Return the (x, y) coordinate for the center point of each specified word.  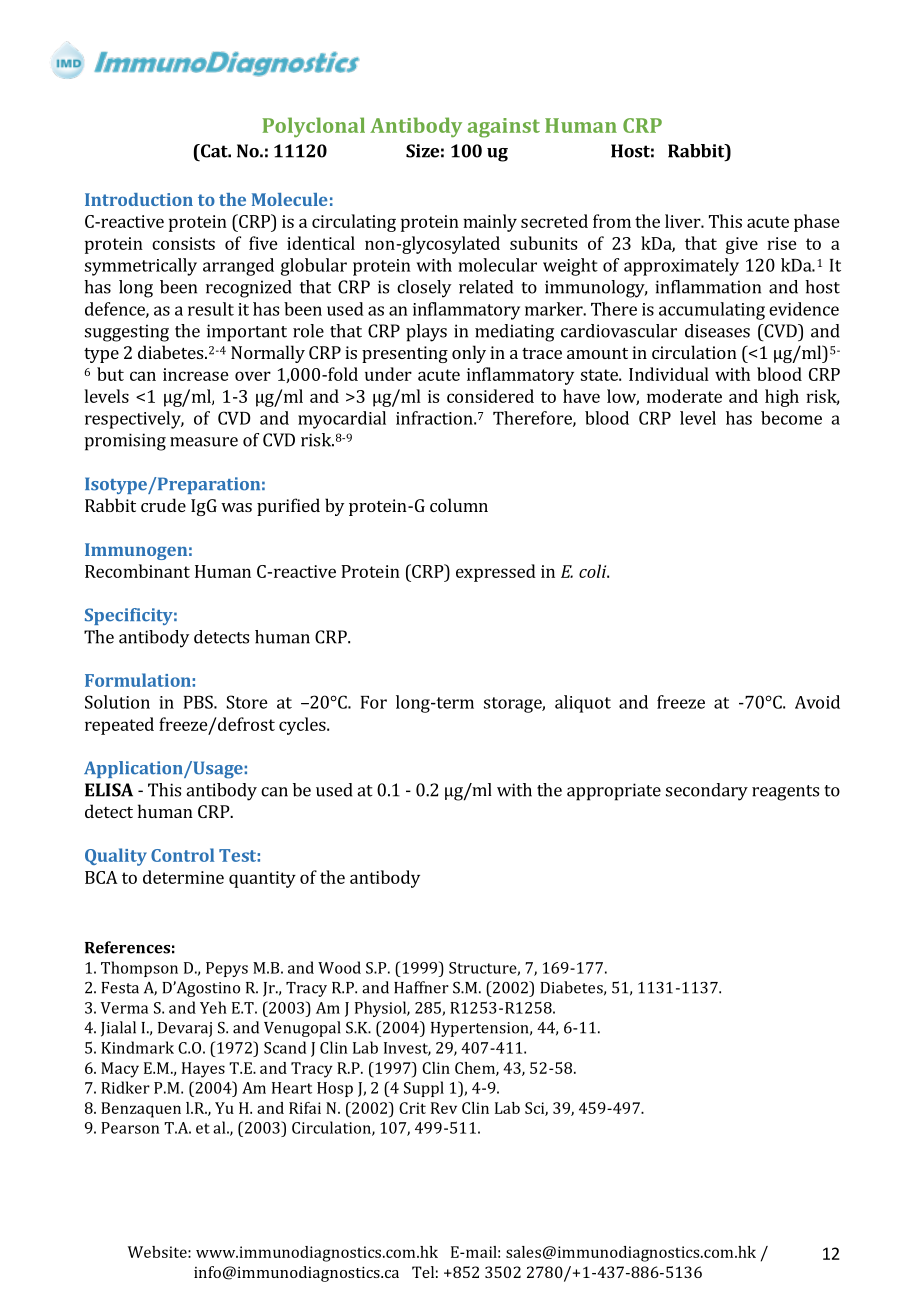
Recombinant (137, 571)
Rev (444, 1108)
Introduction (139, 199)
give (742, 245)
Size (422, 151)
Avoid (817, 702)
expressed (496, 573)
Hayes (203, 1070)
